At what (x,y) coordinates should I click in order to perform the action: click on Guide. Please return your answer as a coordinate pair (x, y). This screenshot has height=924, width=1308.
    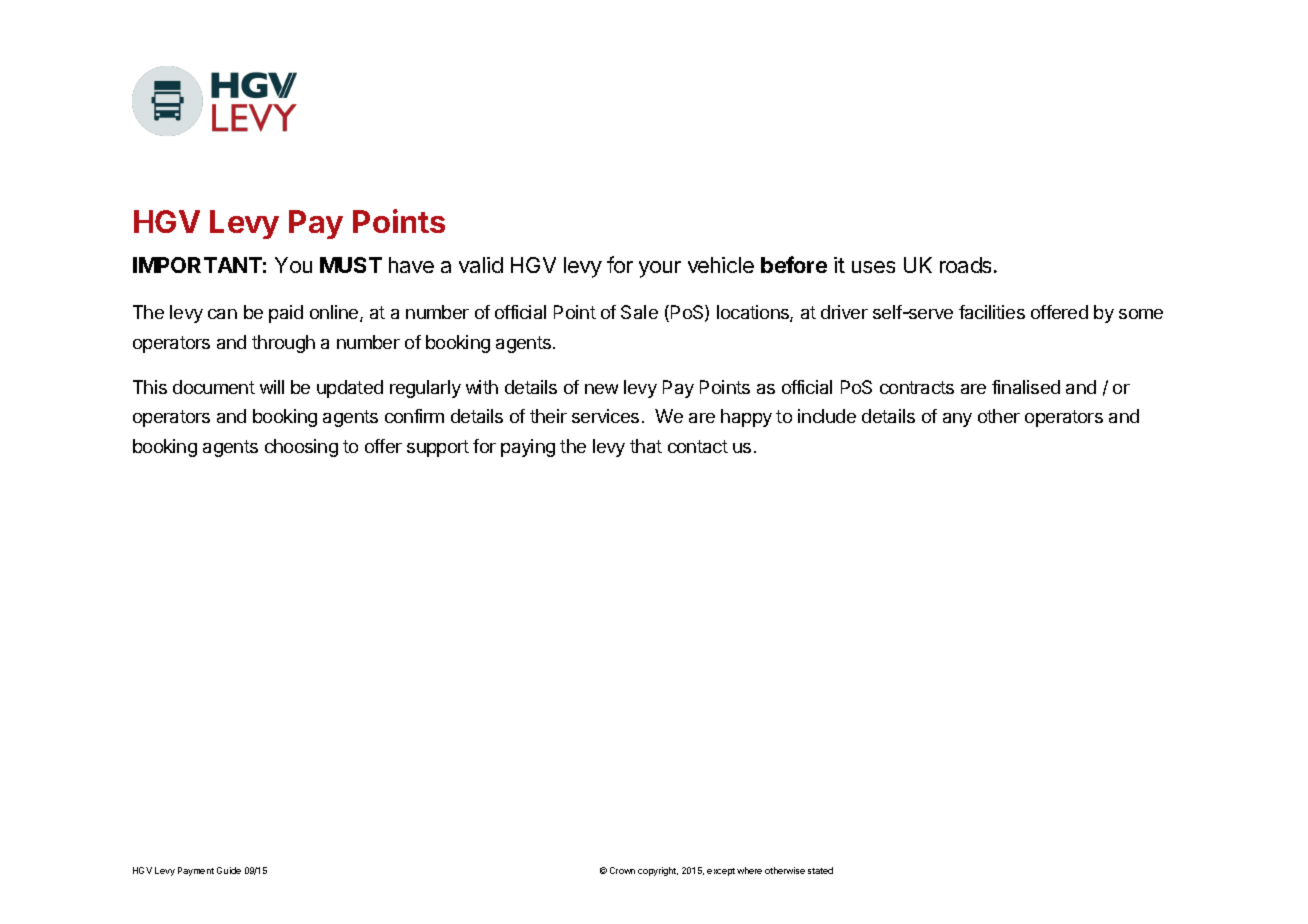
    Looking at the image, I should click on (229, 870).
